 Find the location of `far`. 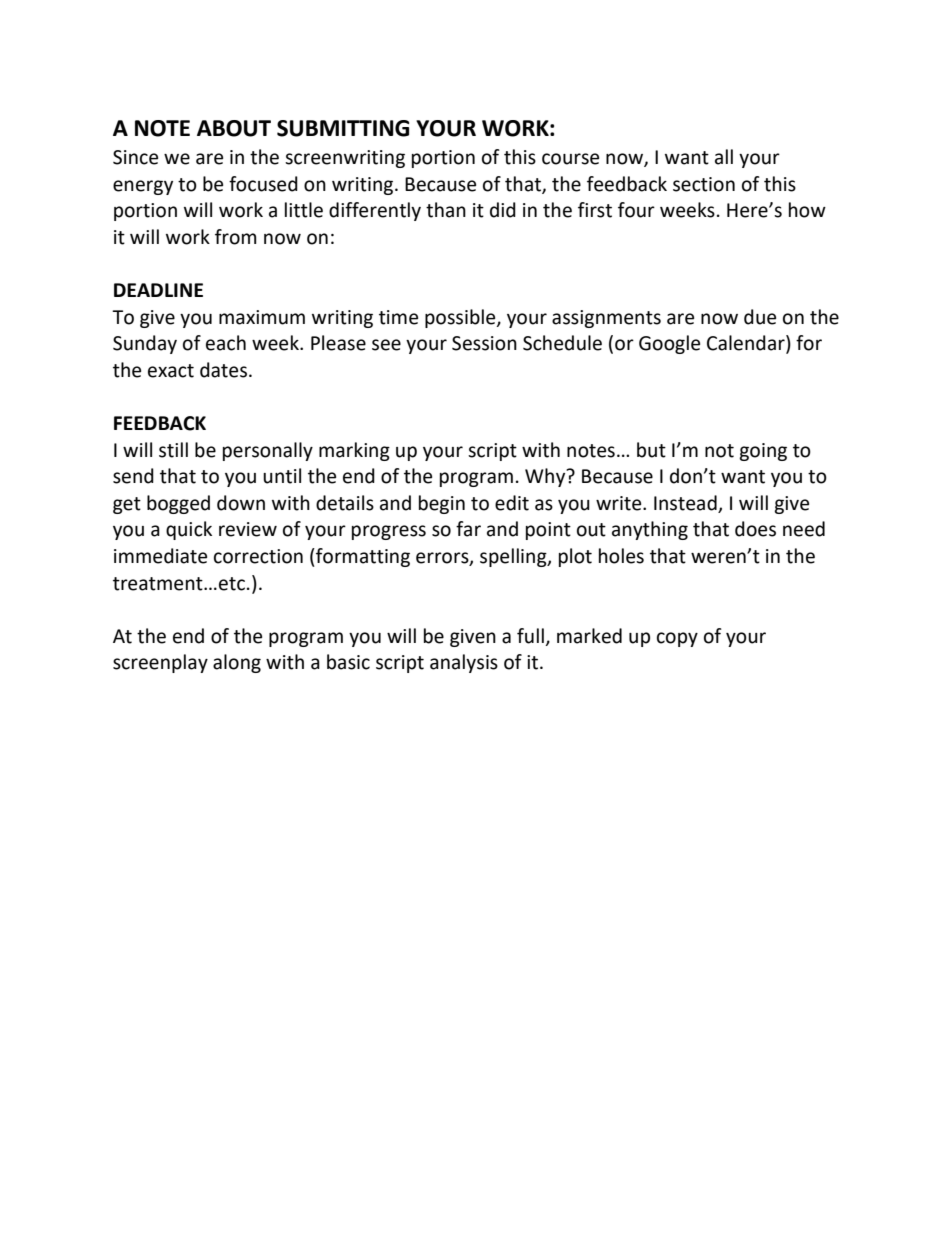

far is located at coordinates (468, 529).
